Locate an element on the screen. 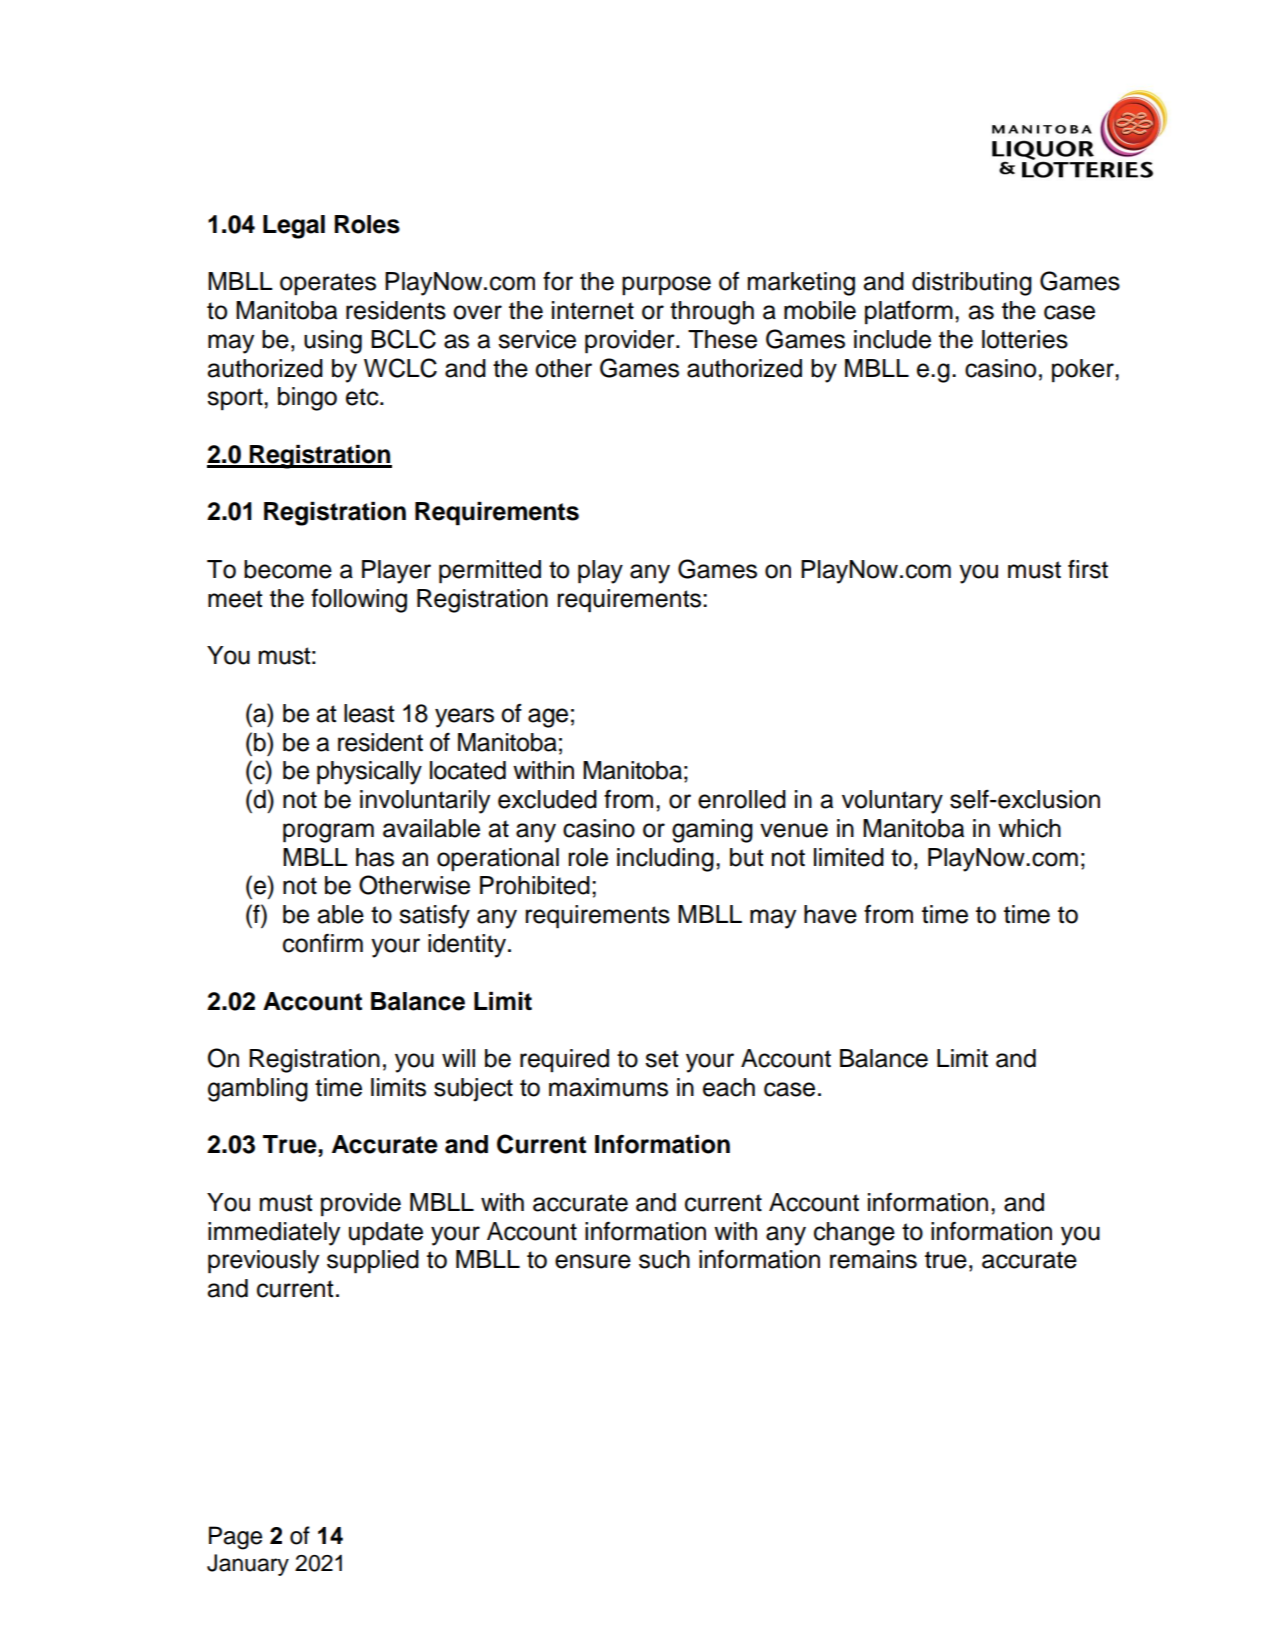 The height and width of the screenshot is (1651, 1276). operates is located at coordinates (328, 284).
